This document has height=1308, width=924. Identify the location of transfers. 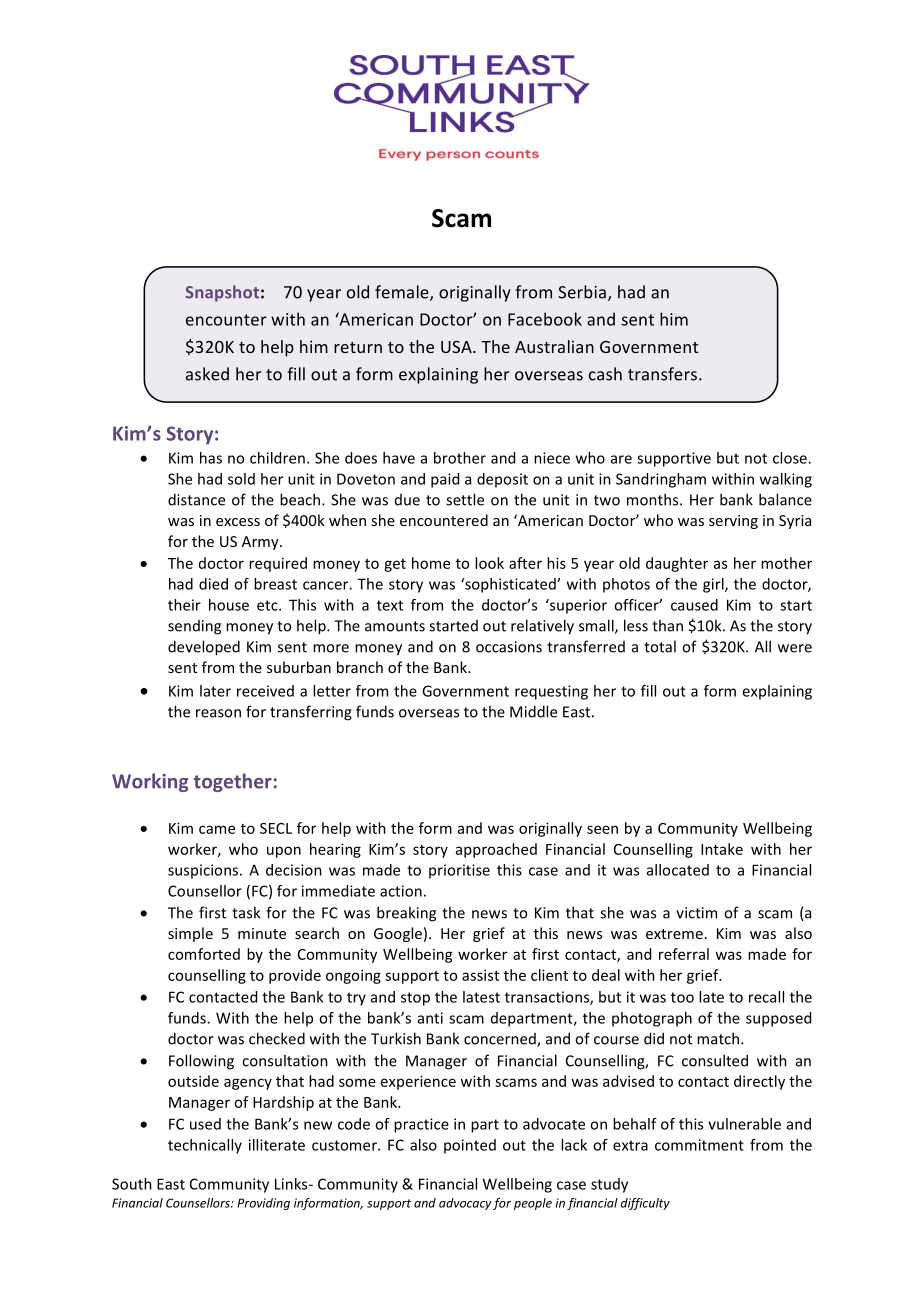
(664, 374).
